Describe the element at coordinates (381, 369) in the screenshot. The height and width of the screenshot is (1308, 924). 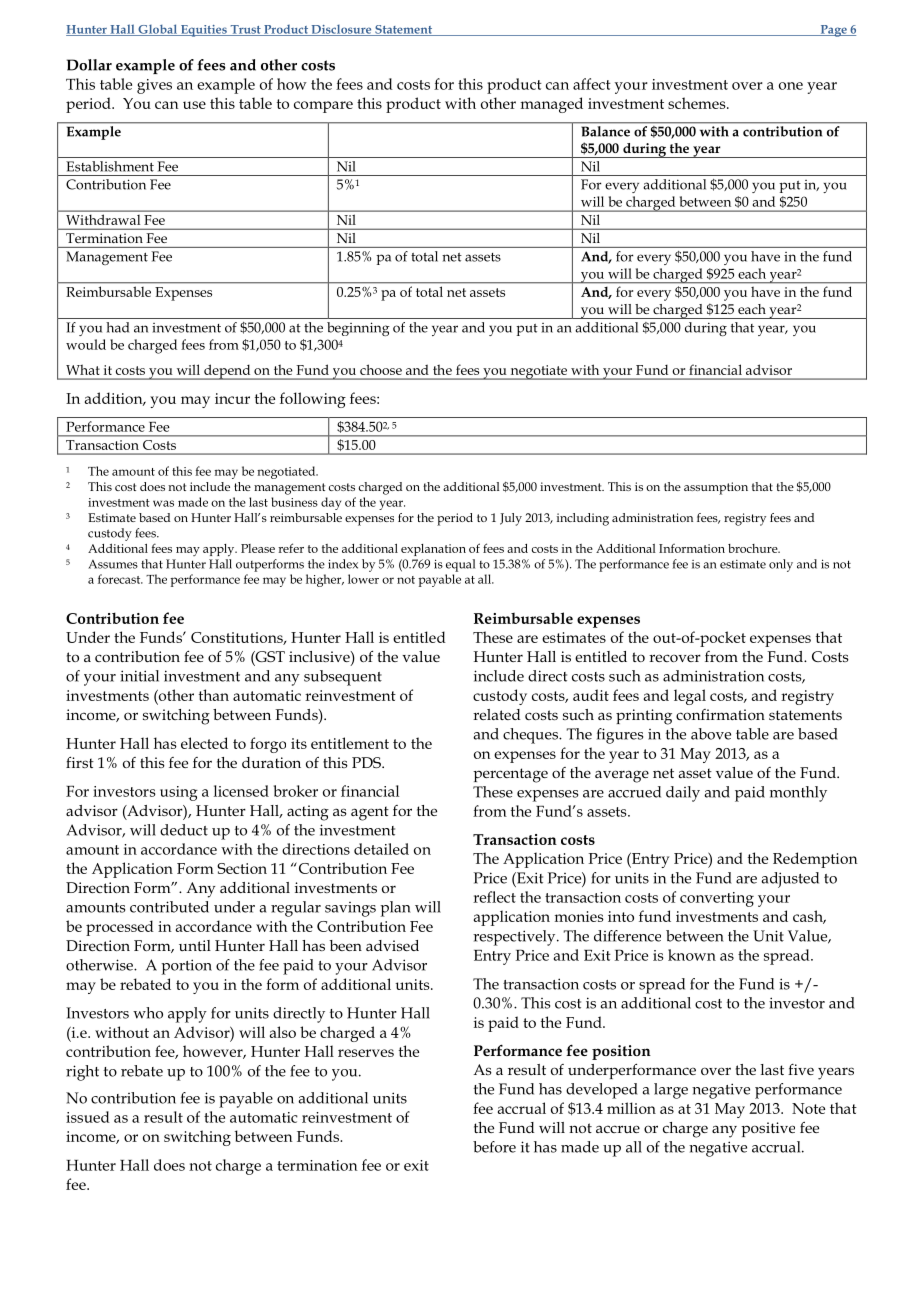
I see `choose` at that location.
